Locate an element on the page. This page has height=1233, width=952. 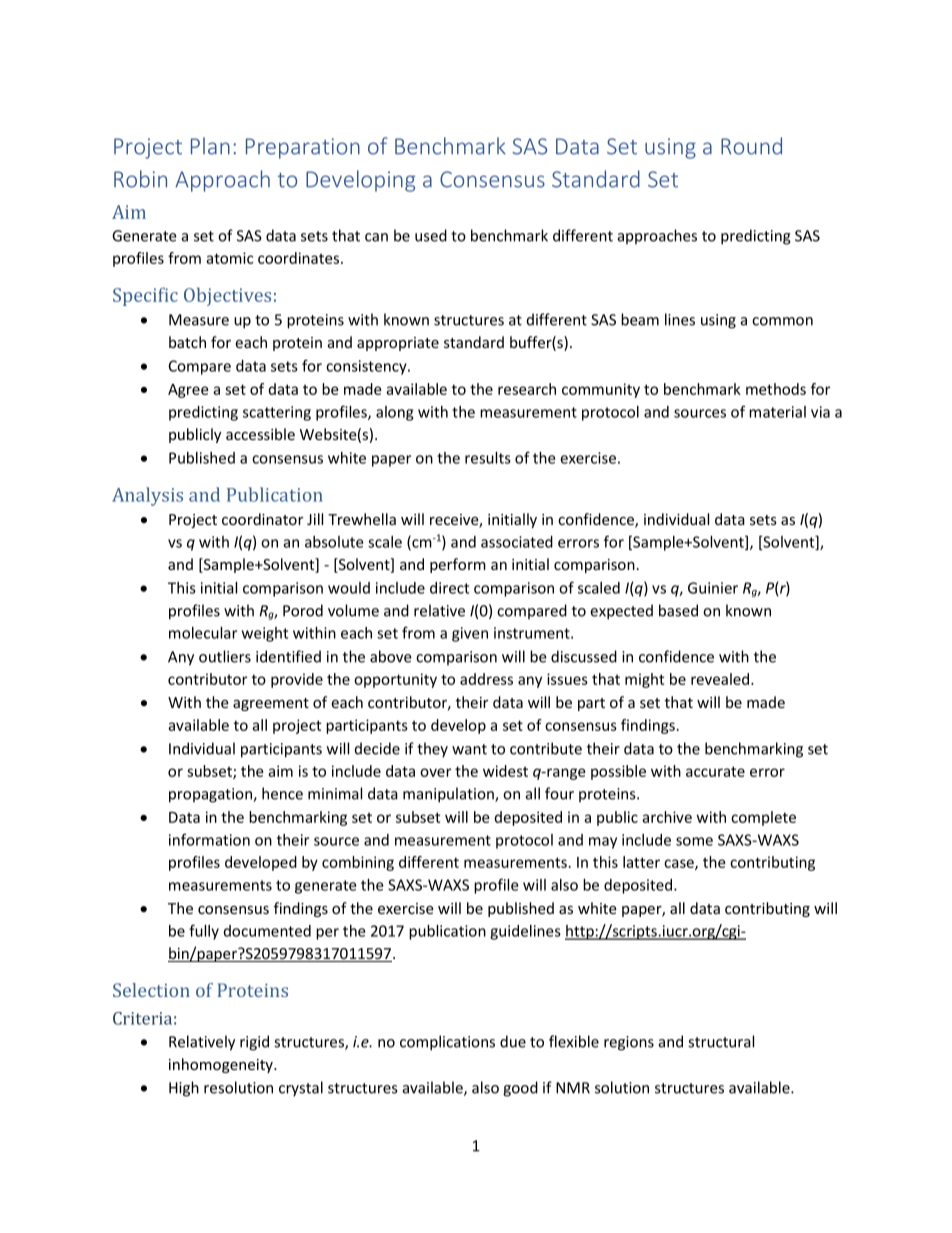
based is located at coordinates (678, 610).
